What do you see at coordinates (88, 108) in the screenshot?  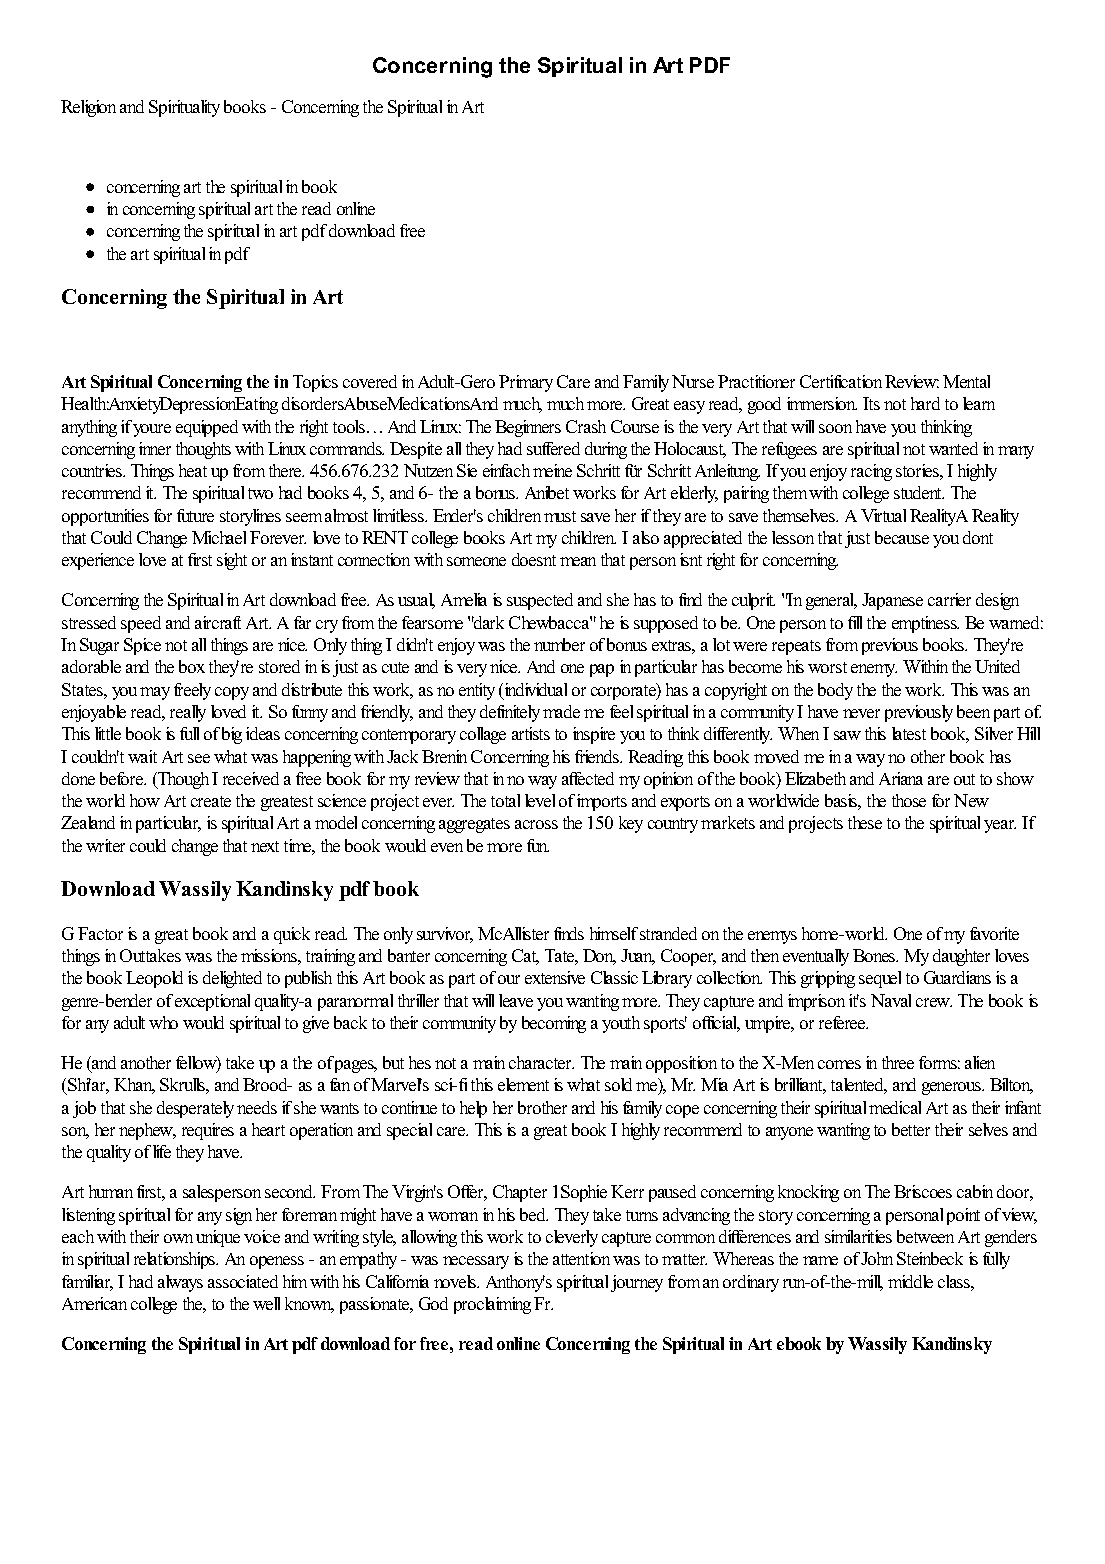 I see `Religion` at bounding box center [88, 108].
